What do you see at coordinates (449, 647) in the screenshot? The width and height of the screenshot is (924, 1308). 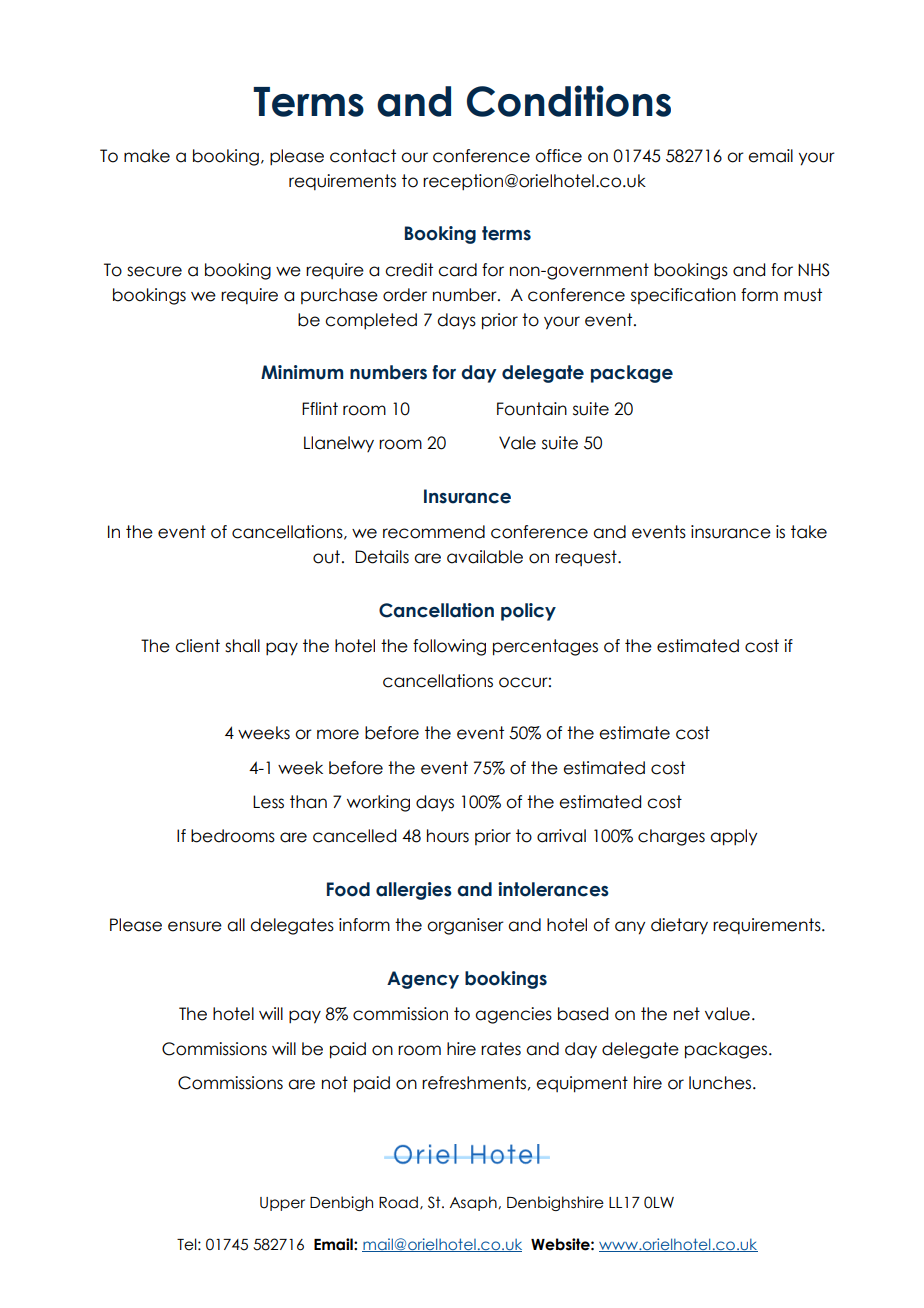 I see `following` at bounding box center [449, 647].
